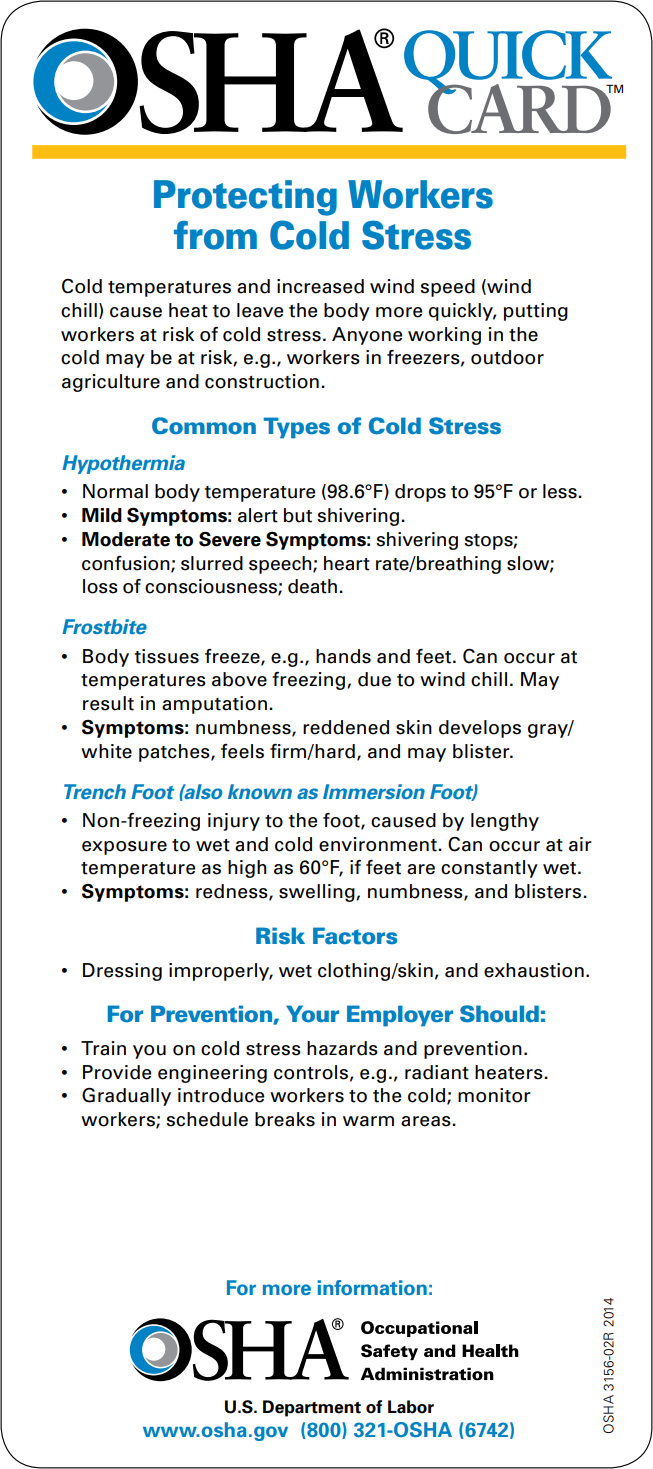  Describe the element at coordinates (372, 1287) in the document. I see `information` at that location.
